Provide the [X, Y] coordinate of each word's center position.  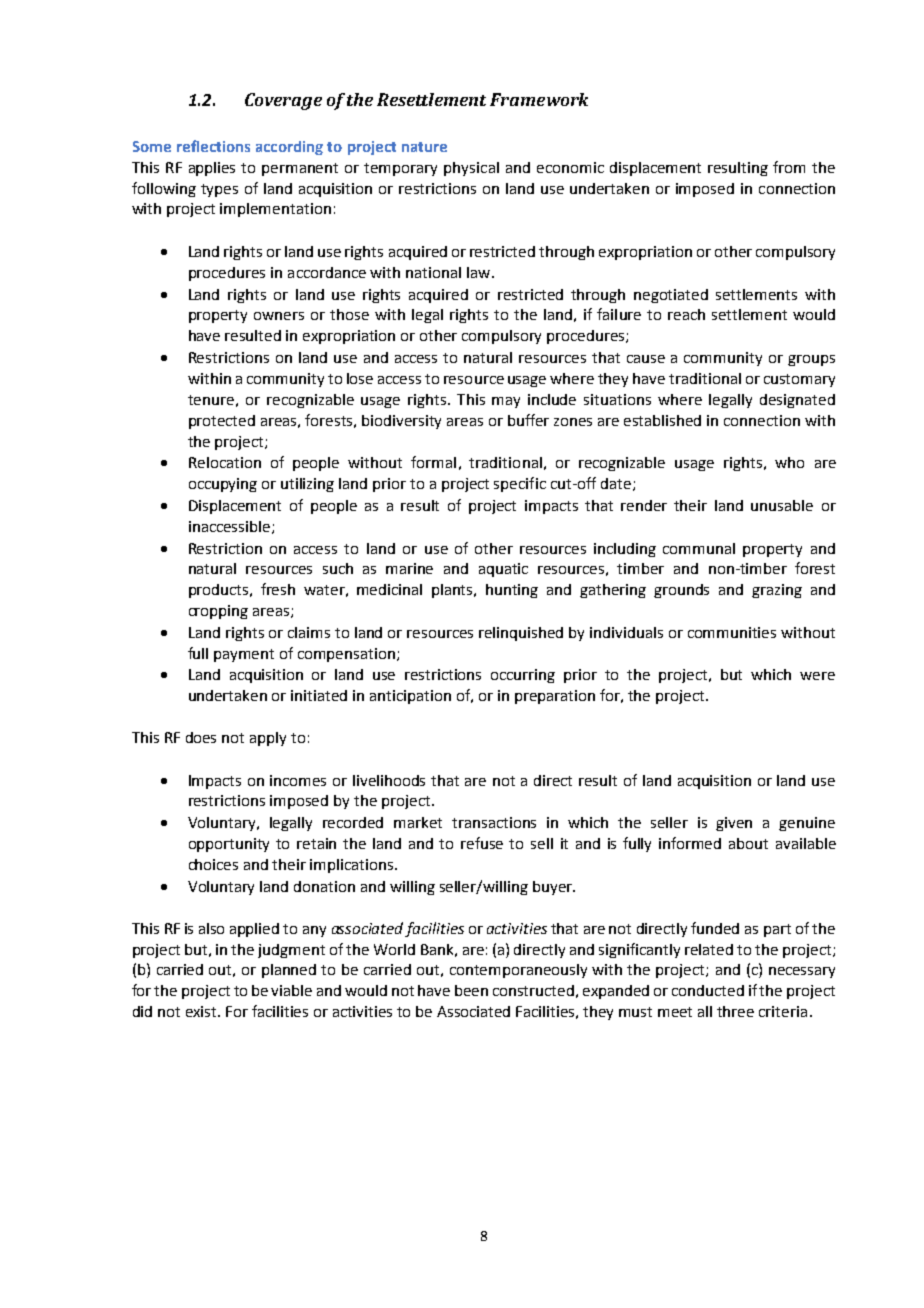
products [220, 591]
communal [699, 548]
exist [203, 1011]
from [789, 167]
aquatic [503, 570]
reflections [213, 146]
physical [471, 169]
